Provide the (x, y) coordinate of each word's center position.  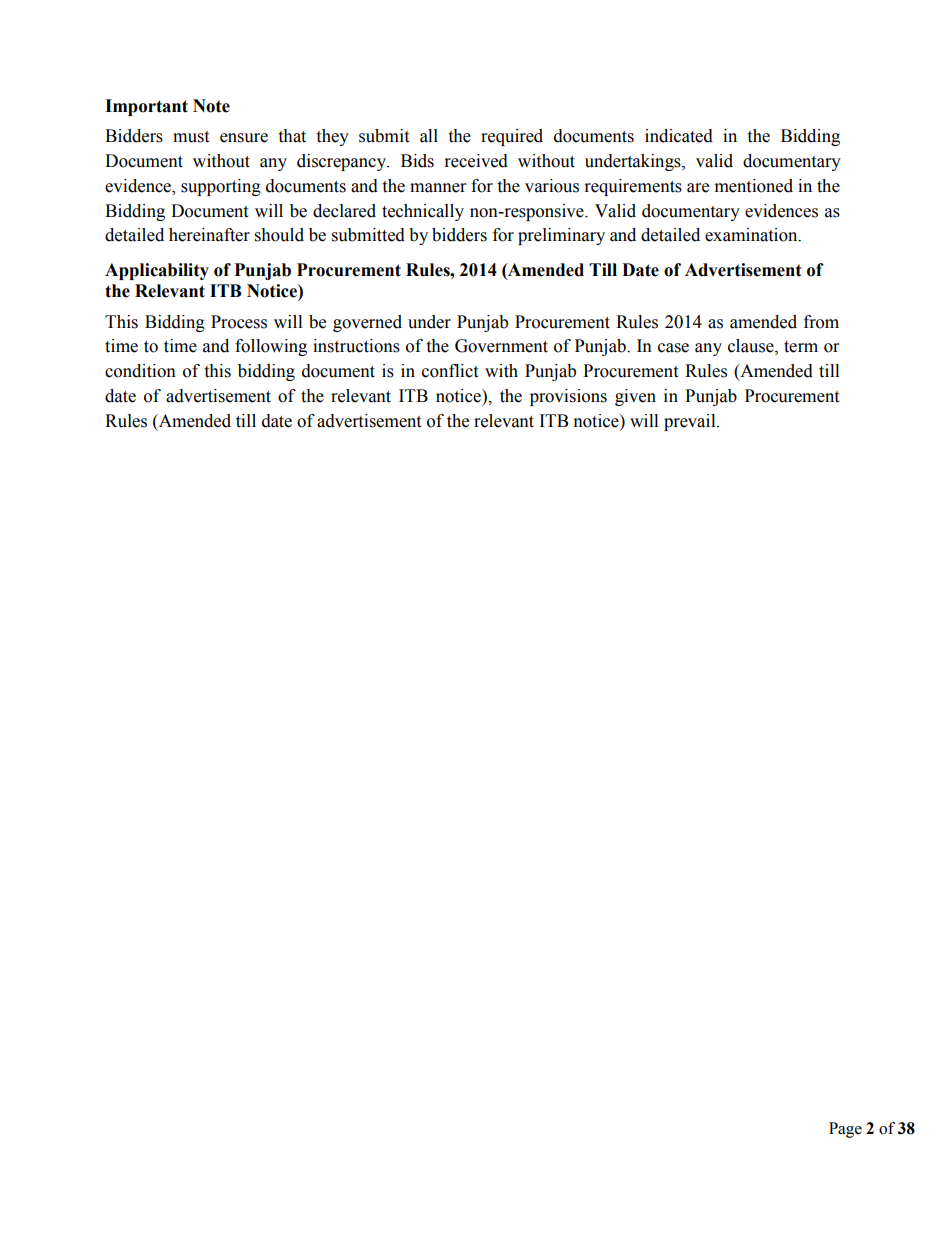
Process (239, 322)
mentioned (754, 186)
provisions (568, 397)
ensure (244, 138)
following (271, 347)
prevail (691, 422)
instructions (356, 346)
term (801, 347)
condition (140, 371)
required (512, 137)
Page (845, 1130)
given (635, 397)
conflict (450, 371)
